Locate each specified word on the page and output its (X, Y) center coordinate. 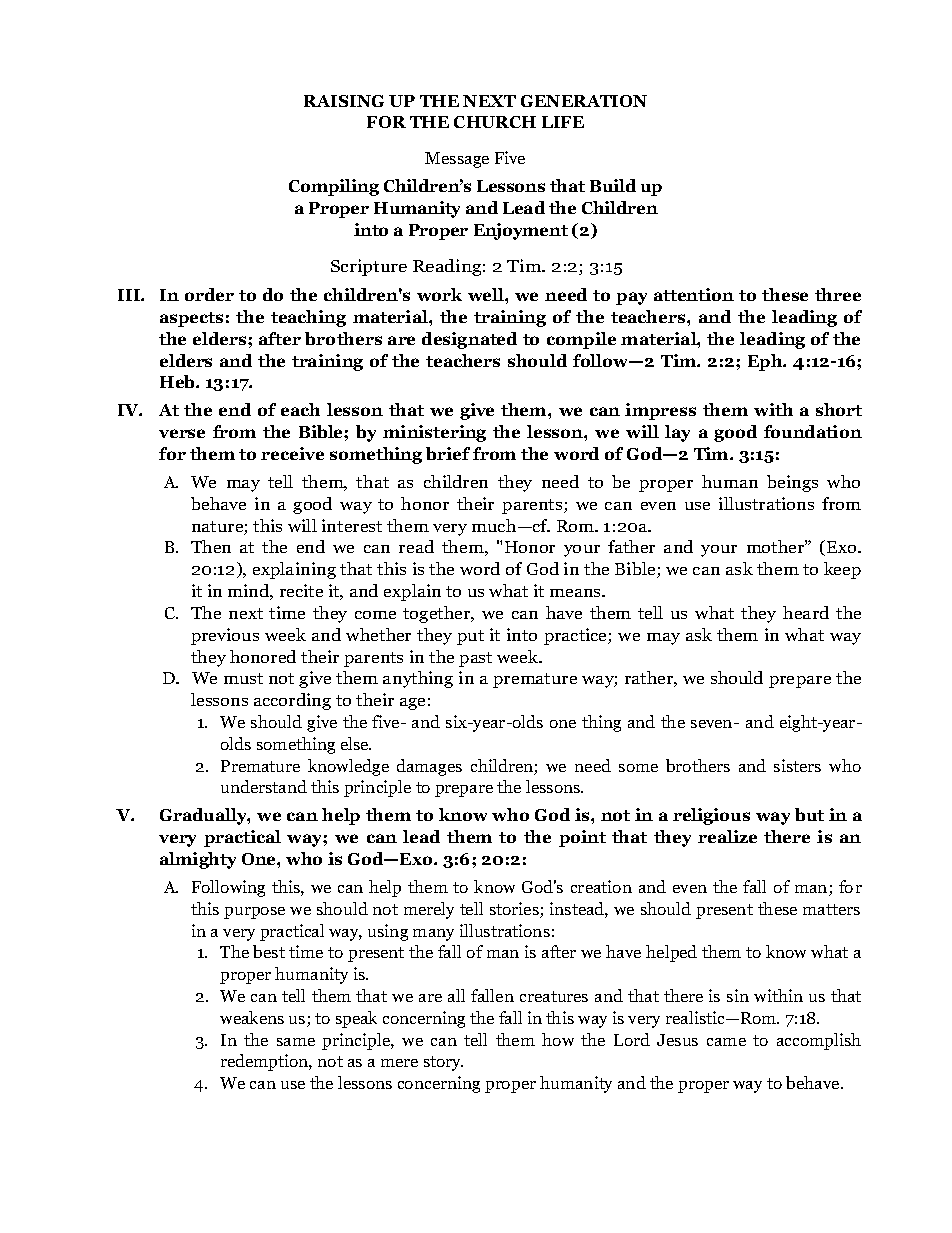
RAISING (344, 101)
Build (613, 185)
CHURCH (495, 122)
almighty (198, 860)
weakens (252, 1017)
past (475, 659)
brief (448, 453)
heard (806, 612)
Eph (766, 362)
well (487, 294)
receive (292, 453)
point (582, 838)
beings (792, 483)
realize (727, 836)
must (243, 678)
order (209, 294)
